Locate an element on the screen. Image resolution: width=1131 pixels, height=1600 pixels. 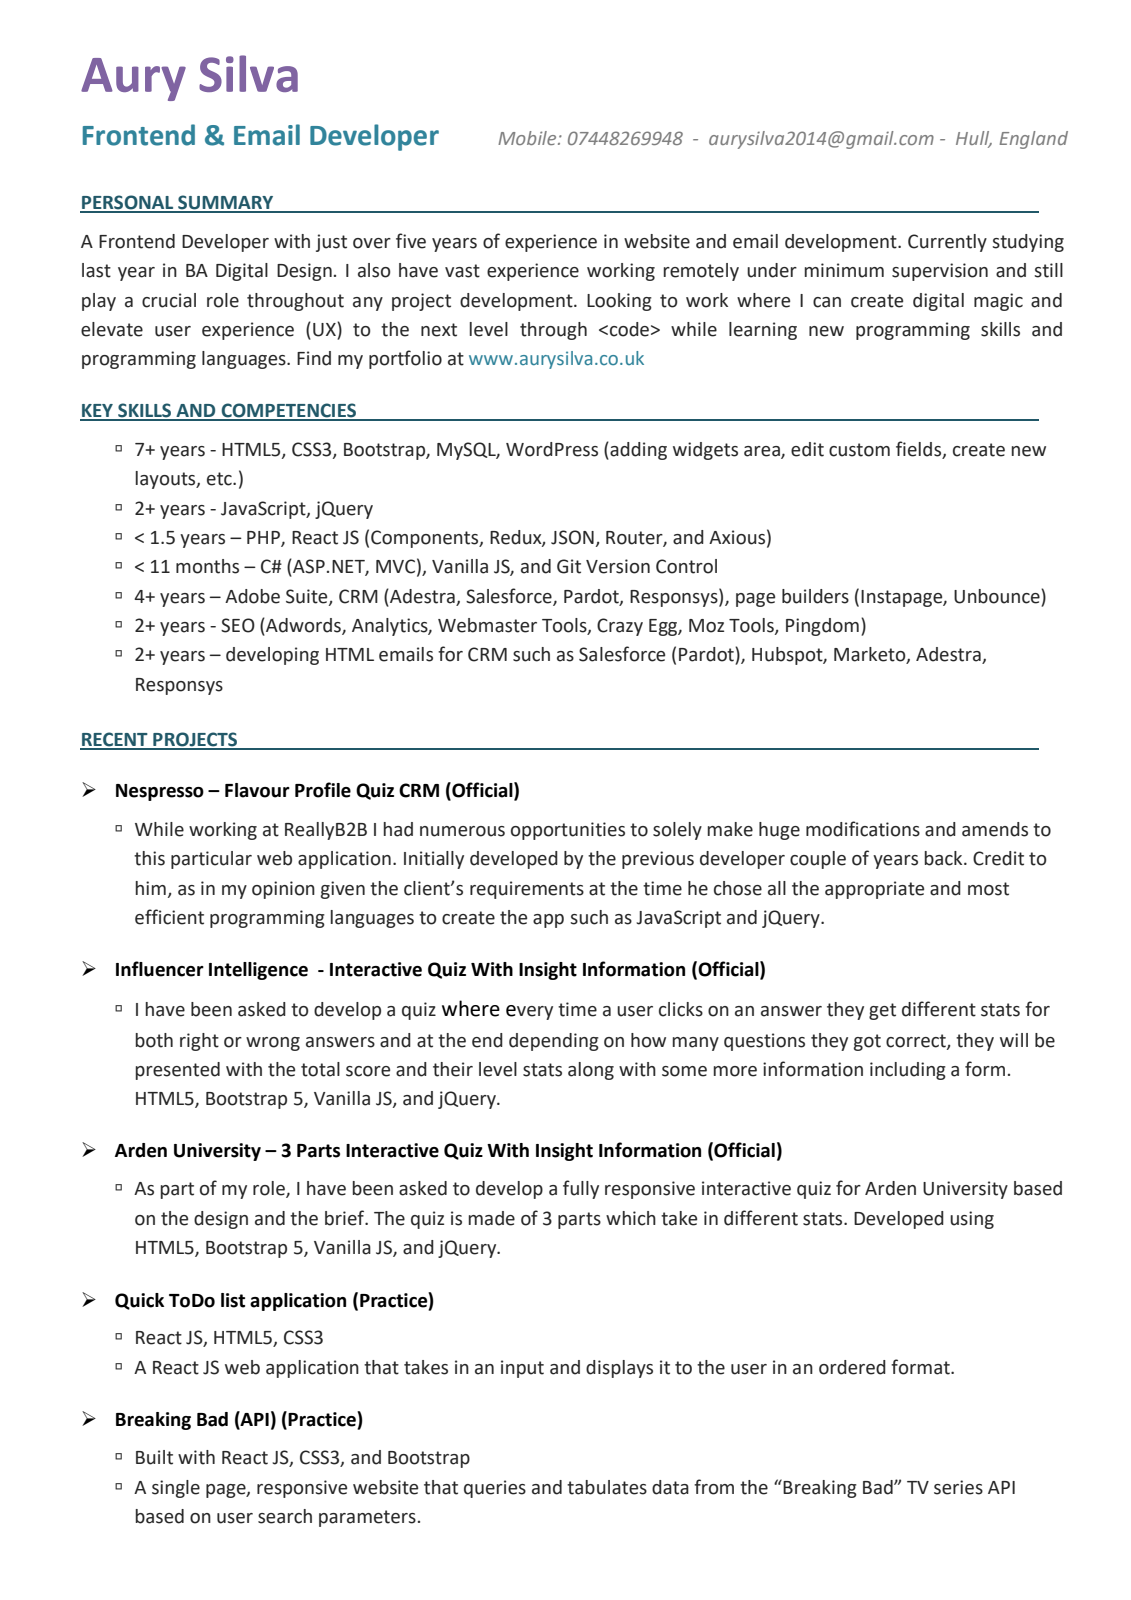
SUMMARY is located at coordinates (226, 203).
